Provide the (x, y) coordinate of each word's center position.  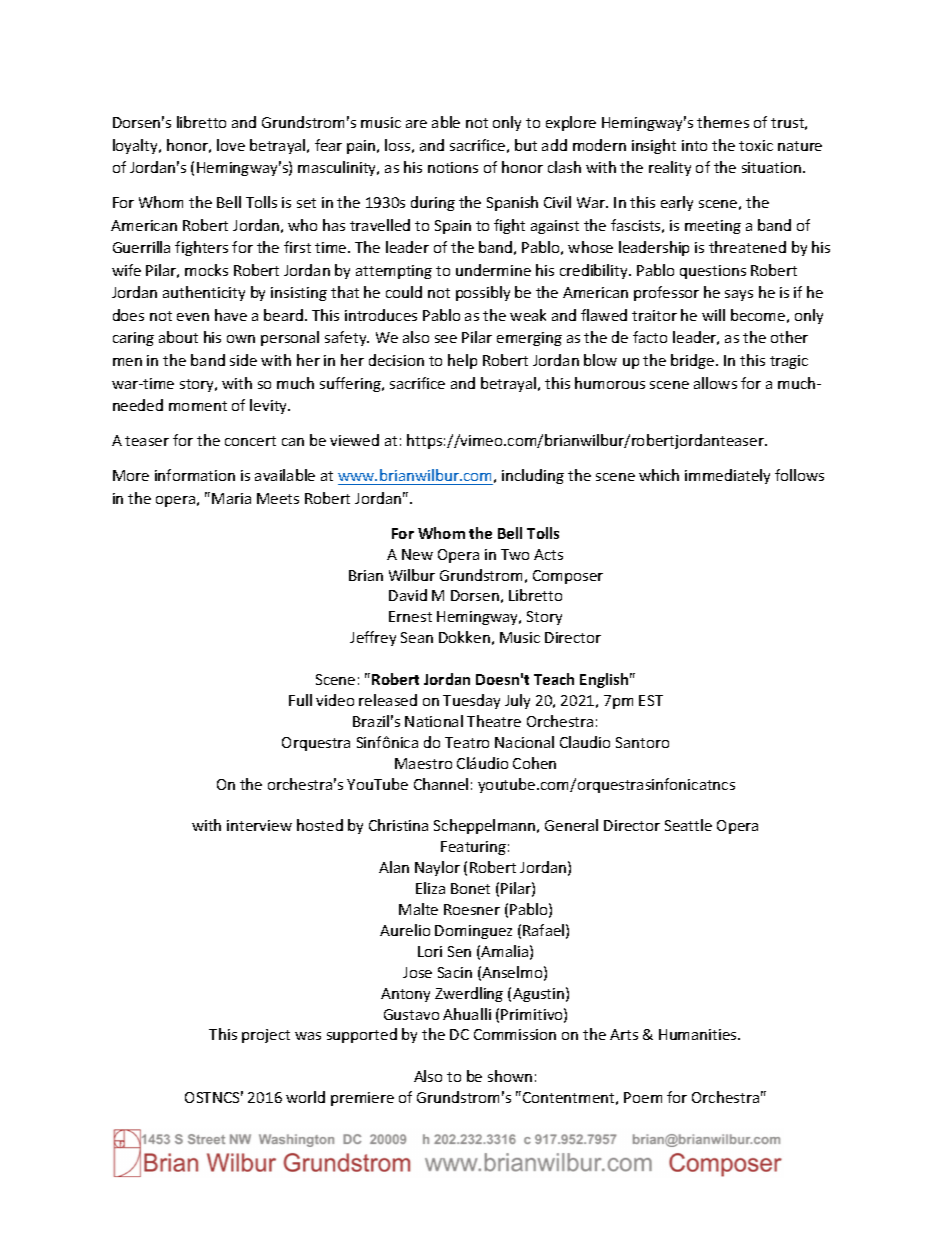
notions (453, 167)
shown (510, 1076)
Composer (568, 577)
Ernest (410, 616)
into (694, 145)
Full (300, 700)
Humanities (699, 1034)
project (266, 1036)
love (231, 145)
